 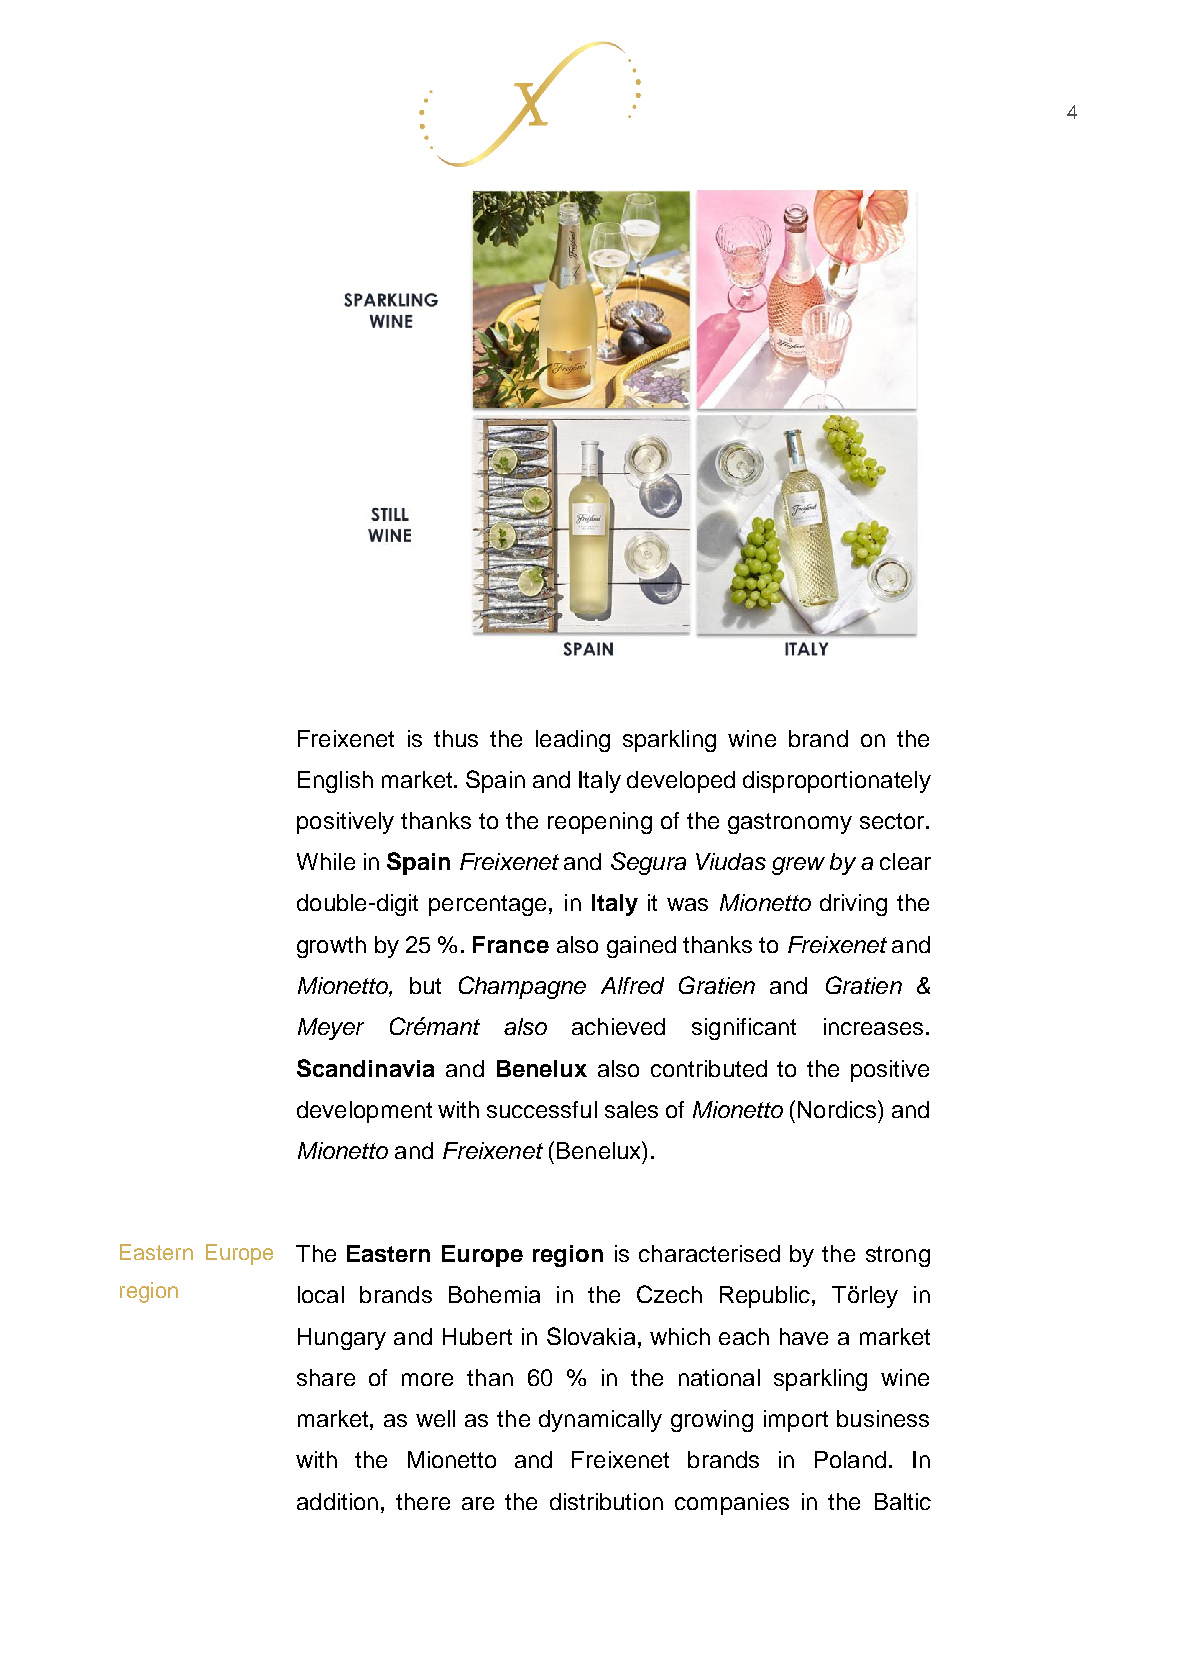 What do you see at coordinates (837, 782) in the document?
I see `disproportionately` at bounding box center [837, 782].
